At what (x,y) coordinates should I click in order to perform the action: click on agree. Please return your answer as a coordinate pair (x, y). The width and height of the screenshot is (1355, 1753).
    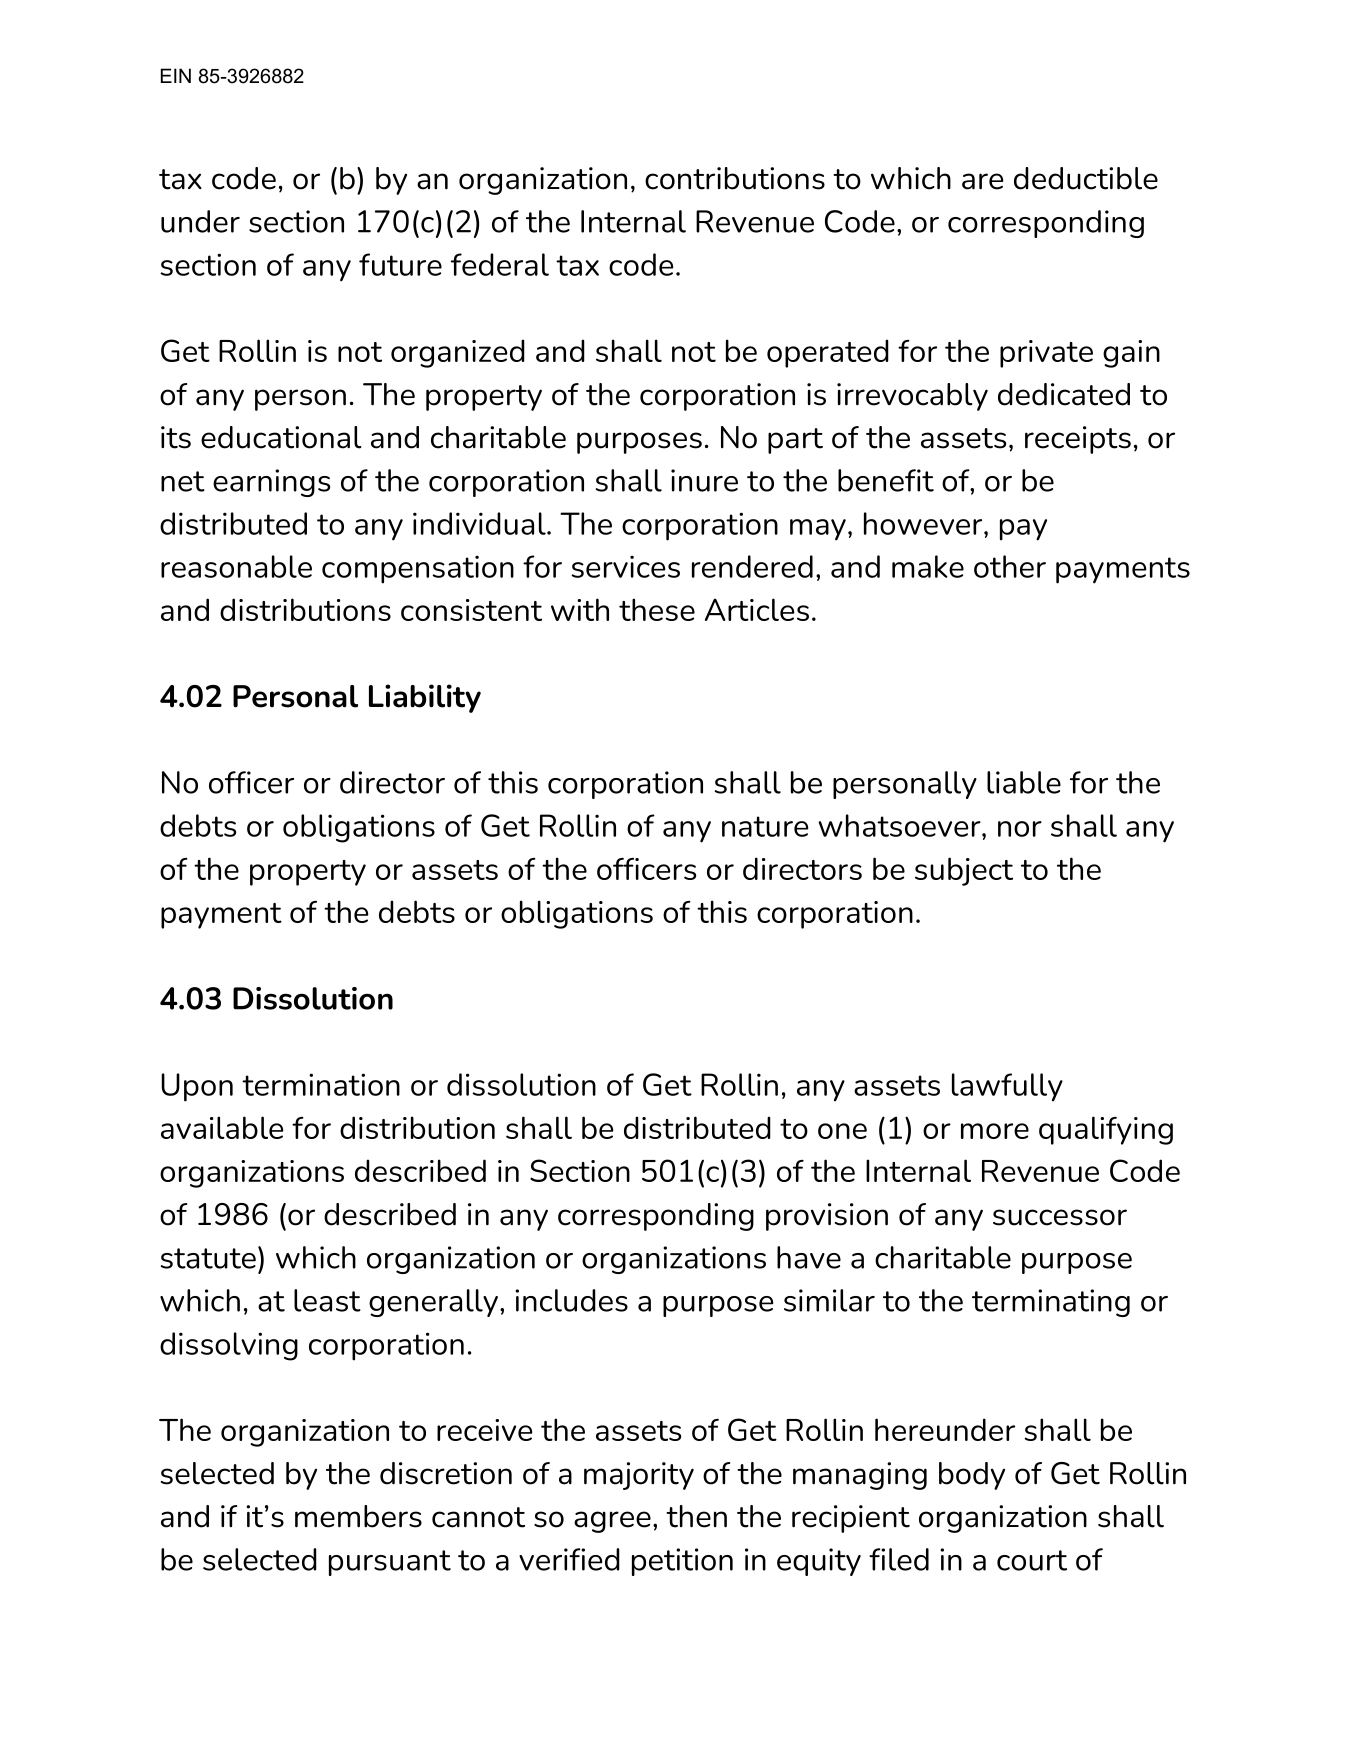
    Looking at the image, I should click on (612, 1522).
